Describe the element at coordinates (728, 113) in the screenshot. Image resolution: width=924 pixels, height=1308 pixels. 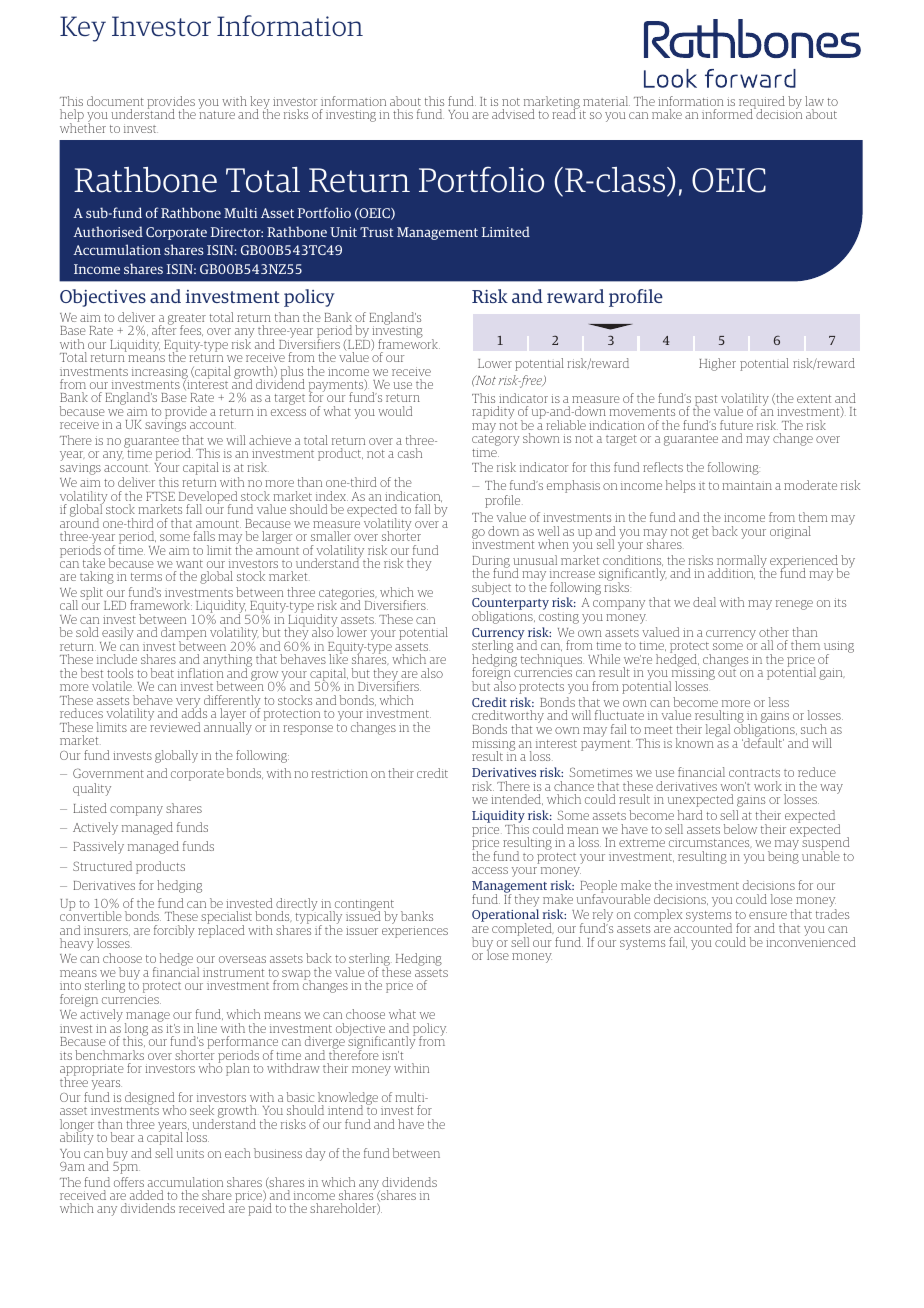
I see `informed` at that location.
